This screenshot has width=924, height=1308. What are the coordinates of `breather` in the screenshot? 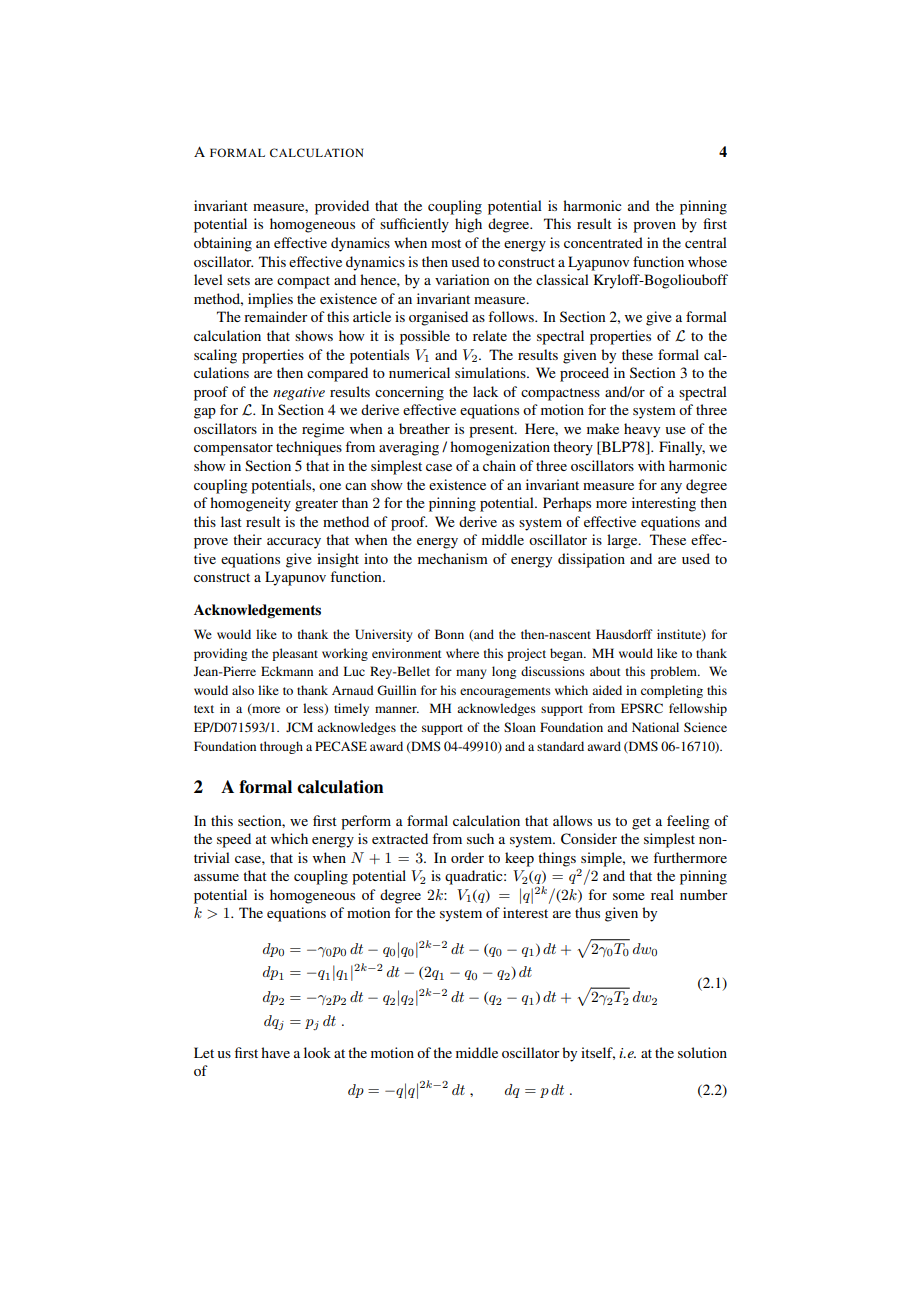 It's located at (424, 428).
